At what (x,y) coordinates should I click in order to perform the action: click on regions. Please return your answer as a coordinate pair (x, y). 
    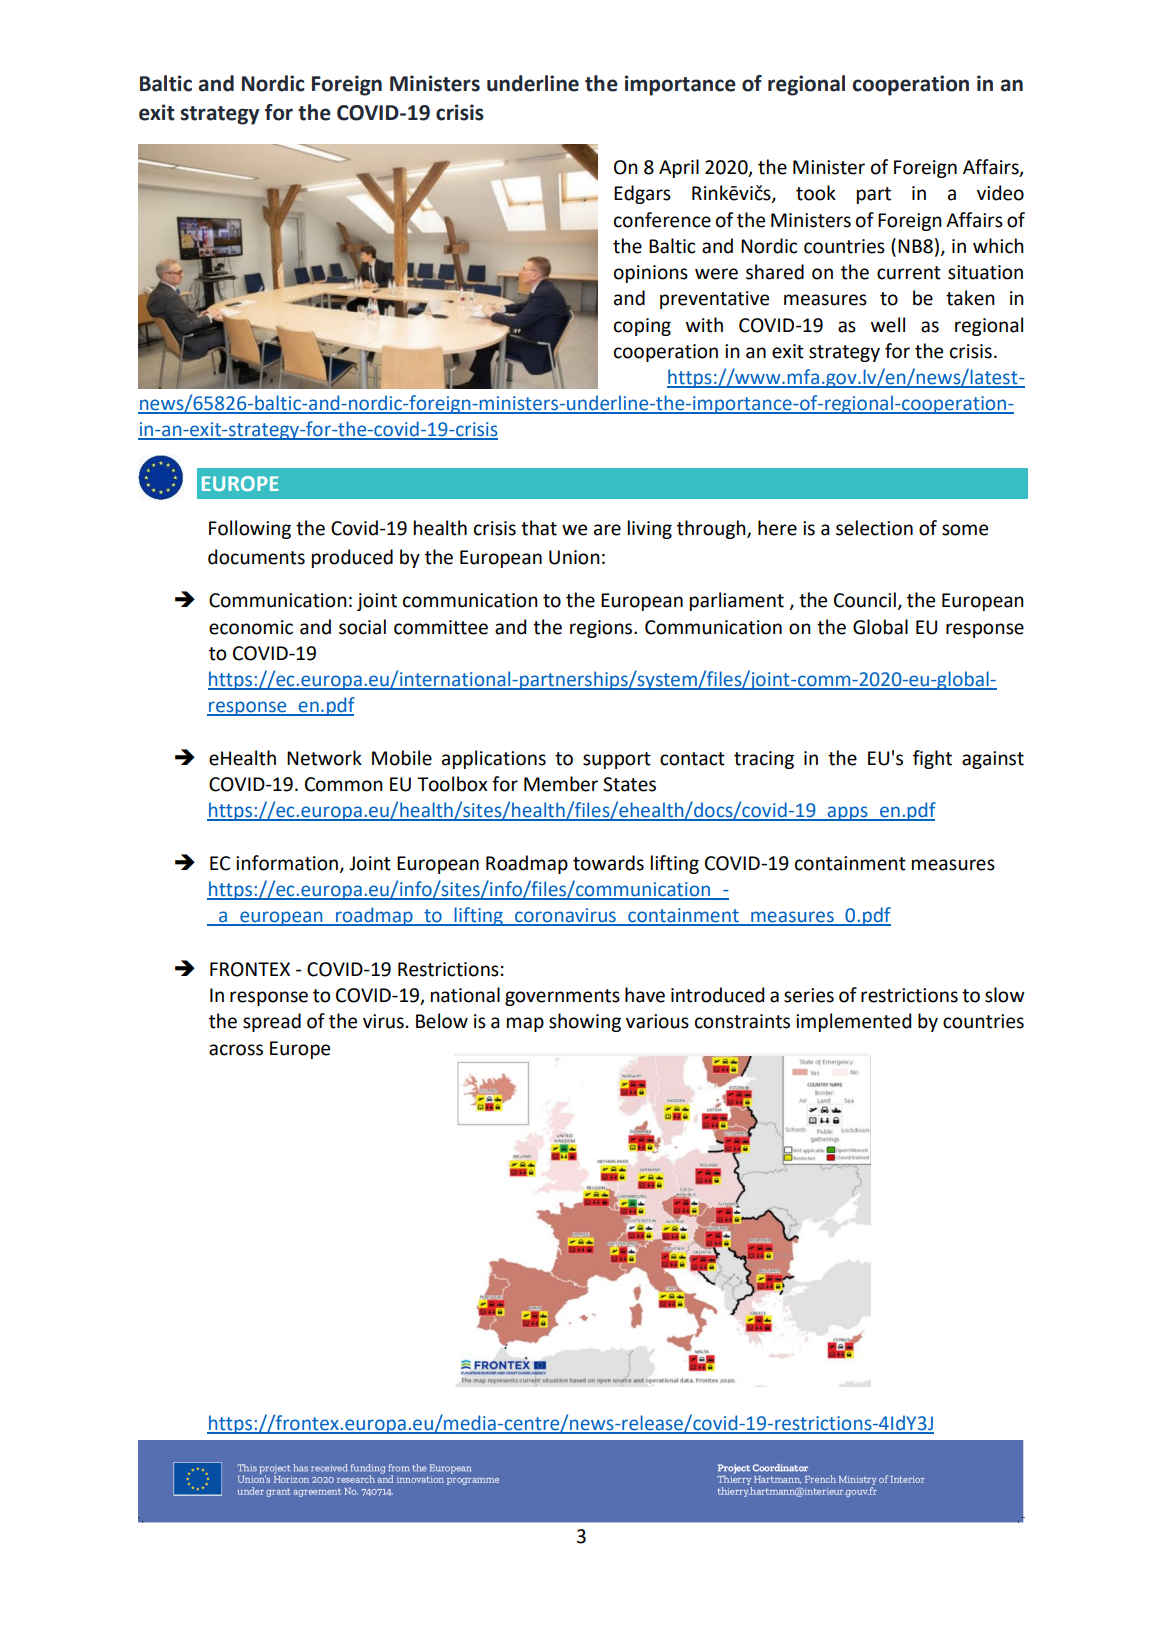
    Looking at the image, I should click on (602, 629).
